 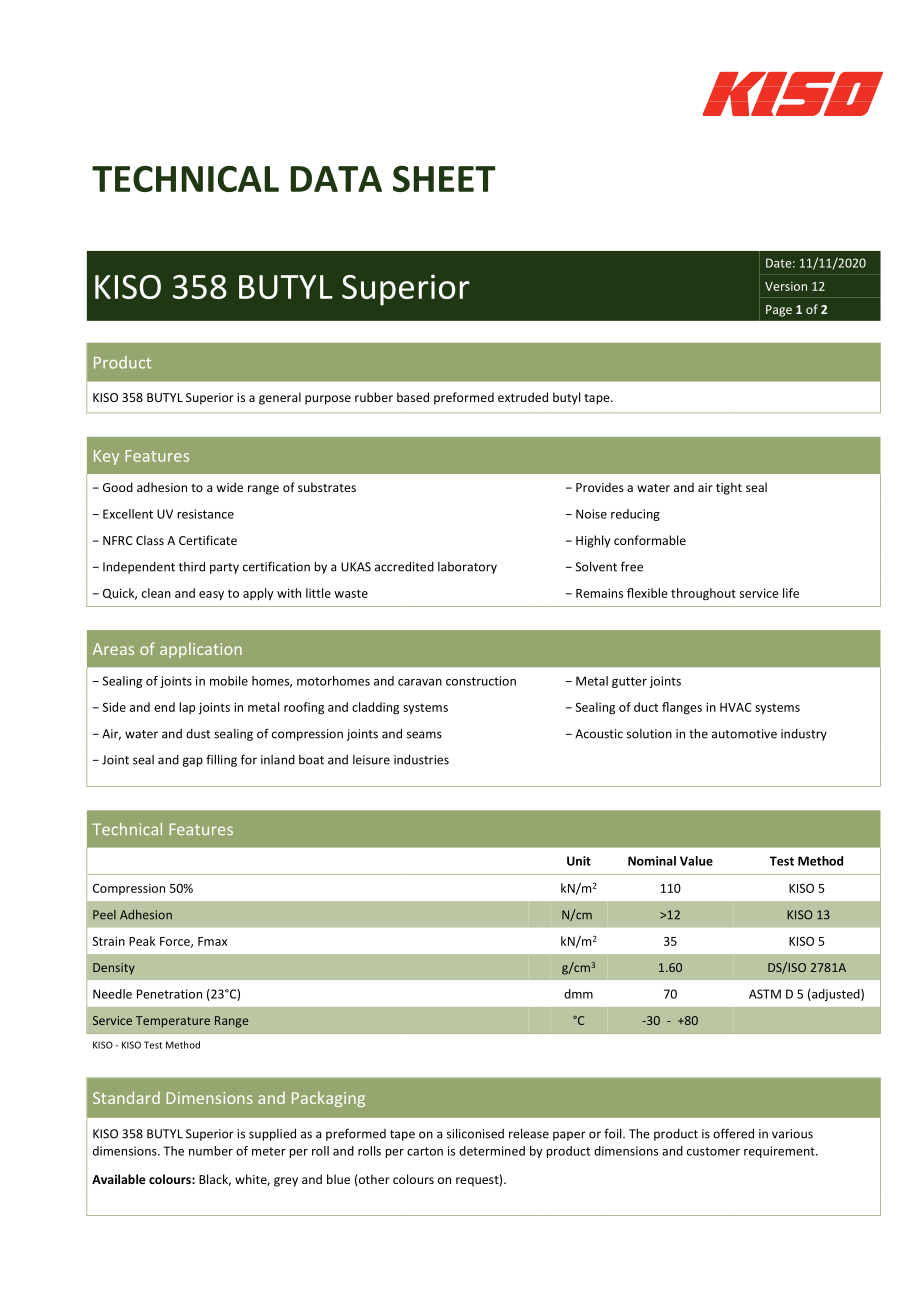 I want to click on Version, so click(x=786, y=286).
